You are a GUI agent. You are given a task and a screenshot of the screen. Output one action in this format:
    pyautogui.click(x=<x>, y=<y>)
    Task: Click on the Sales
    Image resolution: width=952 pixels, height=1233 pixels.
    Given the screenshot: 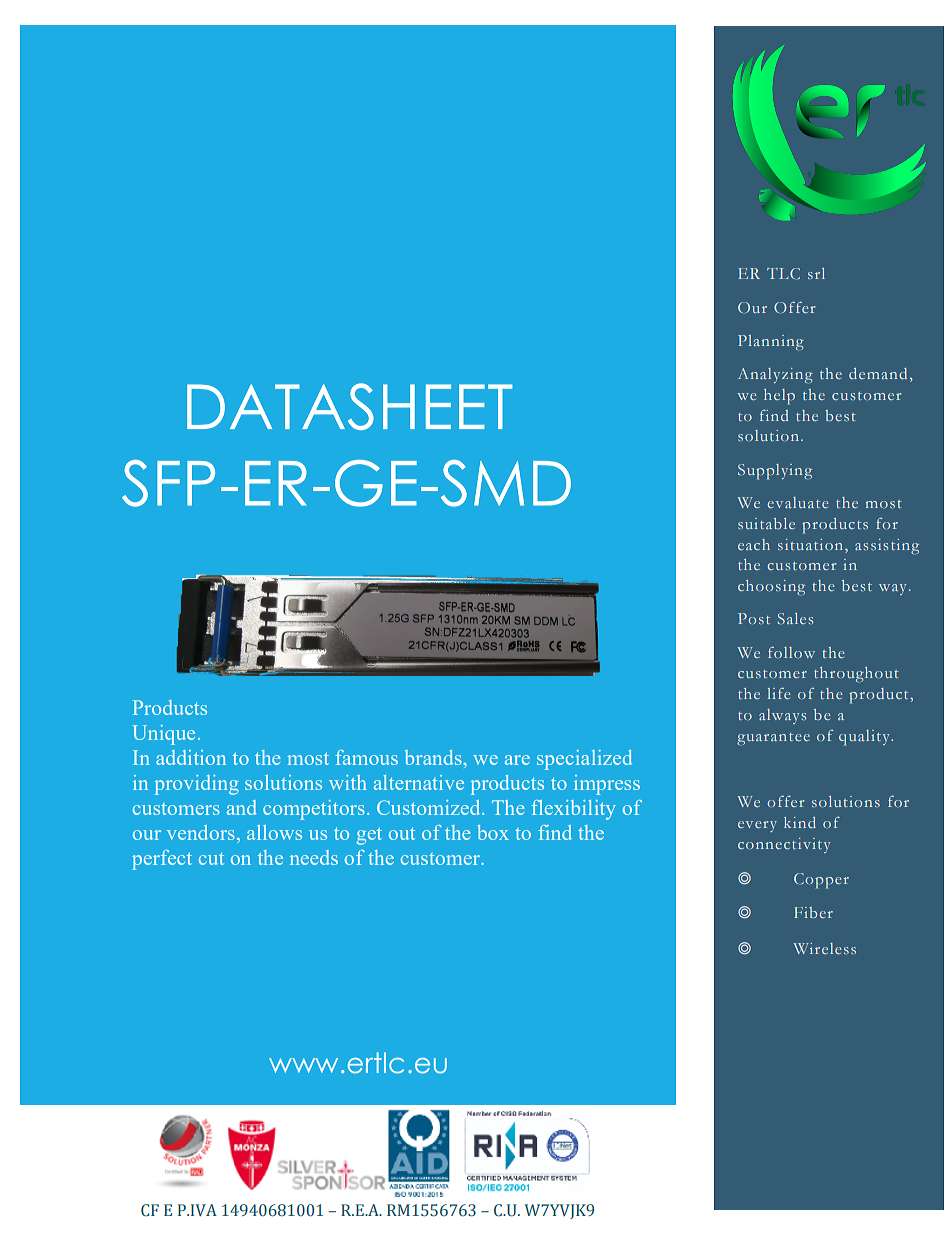 What is the action you would take?
    pyautogui.click(x=795, y=618)
